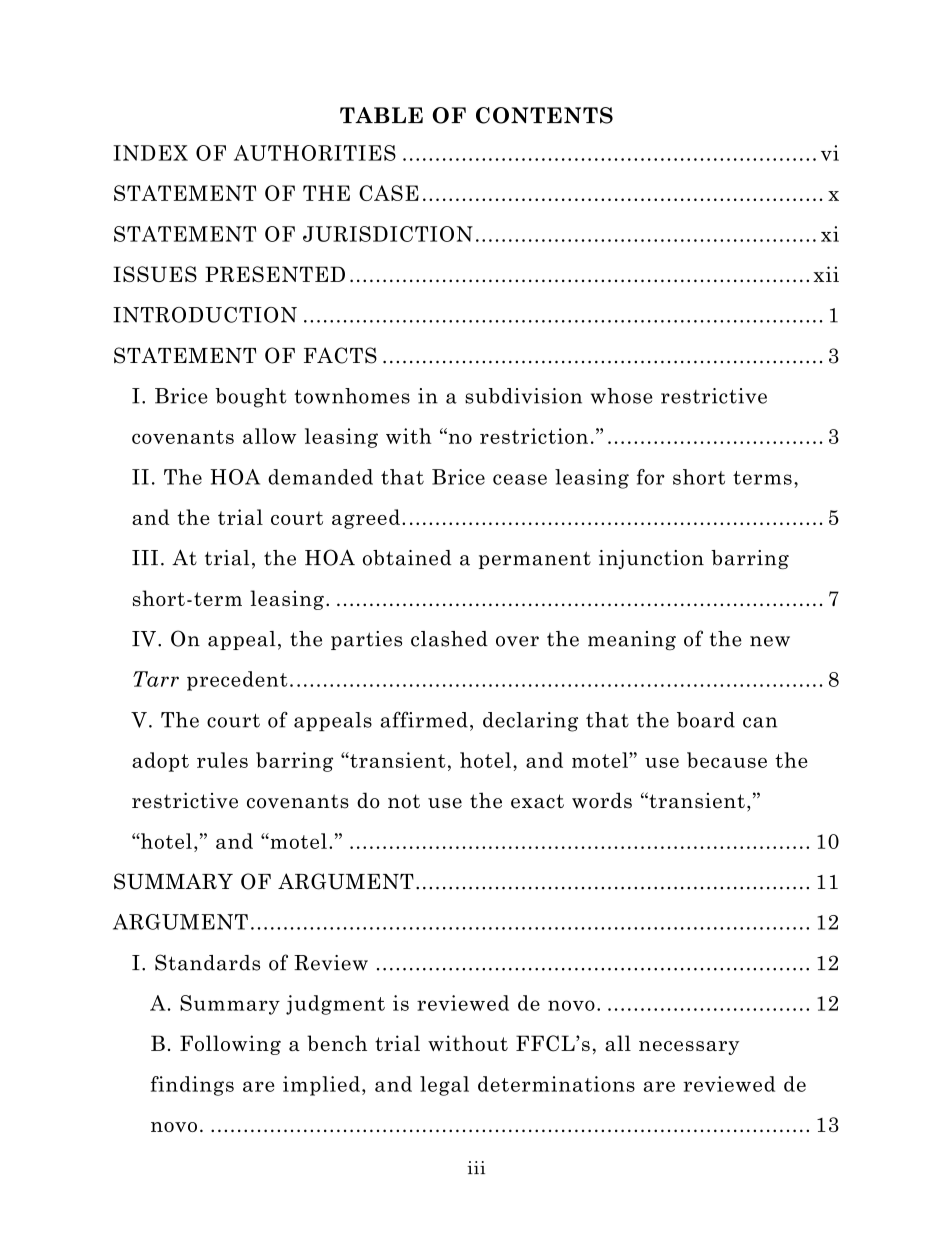 This screenshot has width=952, height=1233. What do you see at coordinates (381, 115) in the screenshot?
I see `TABLE` at bounding box center [381, 115].
